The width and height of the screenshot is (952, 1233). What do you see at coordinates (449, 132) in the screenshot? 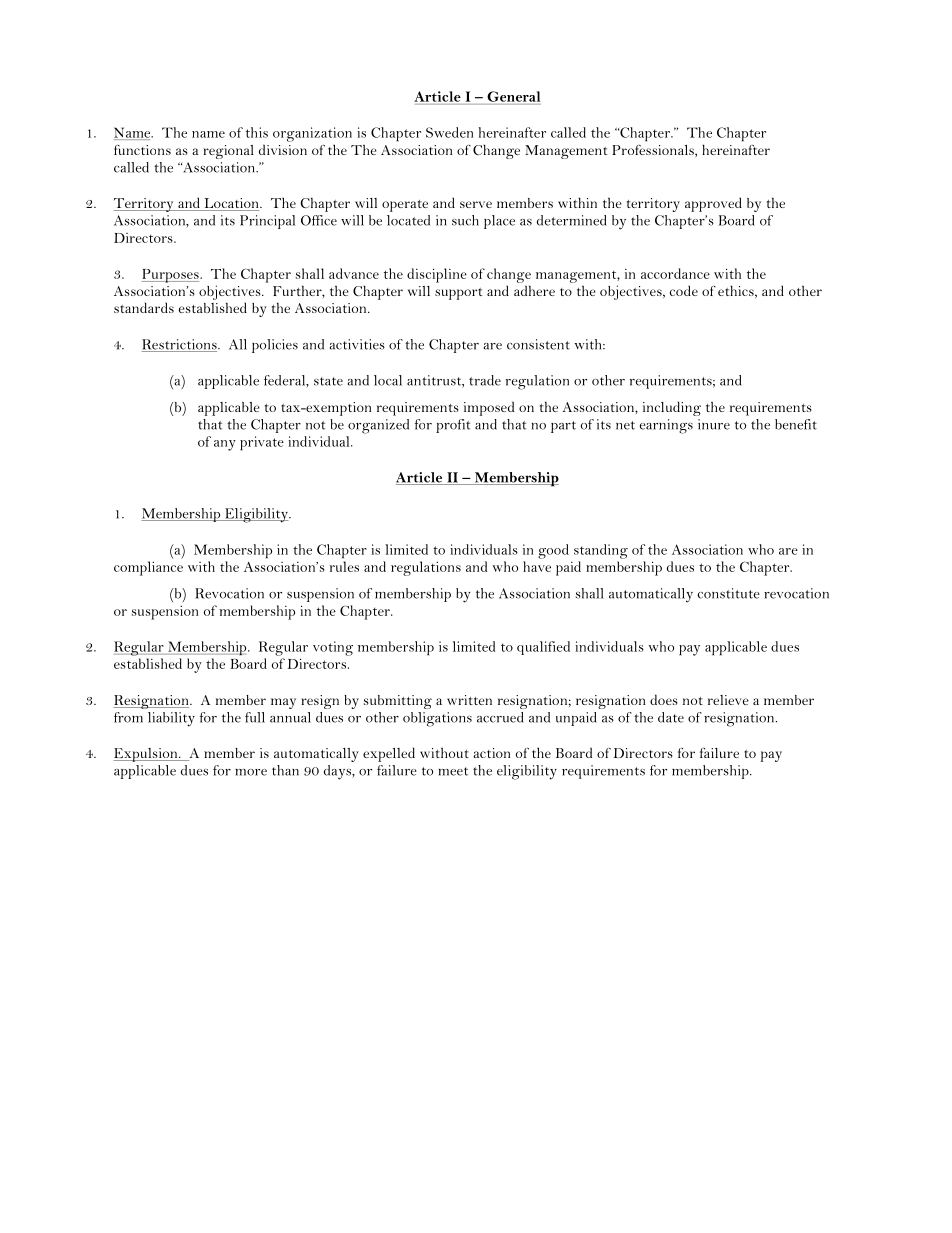
I see `Sweden` at bounding box center [449, 132].
